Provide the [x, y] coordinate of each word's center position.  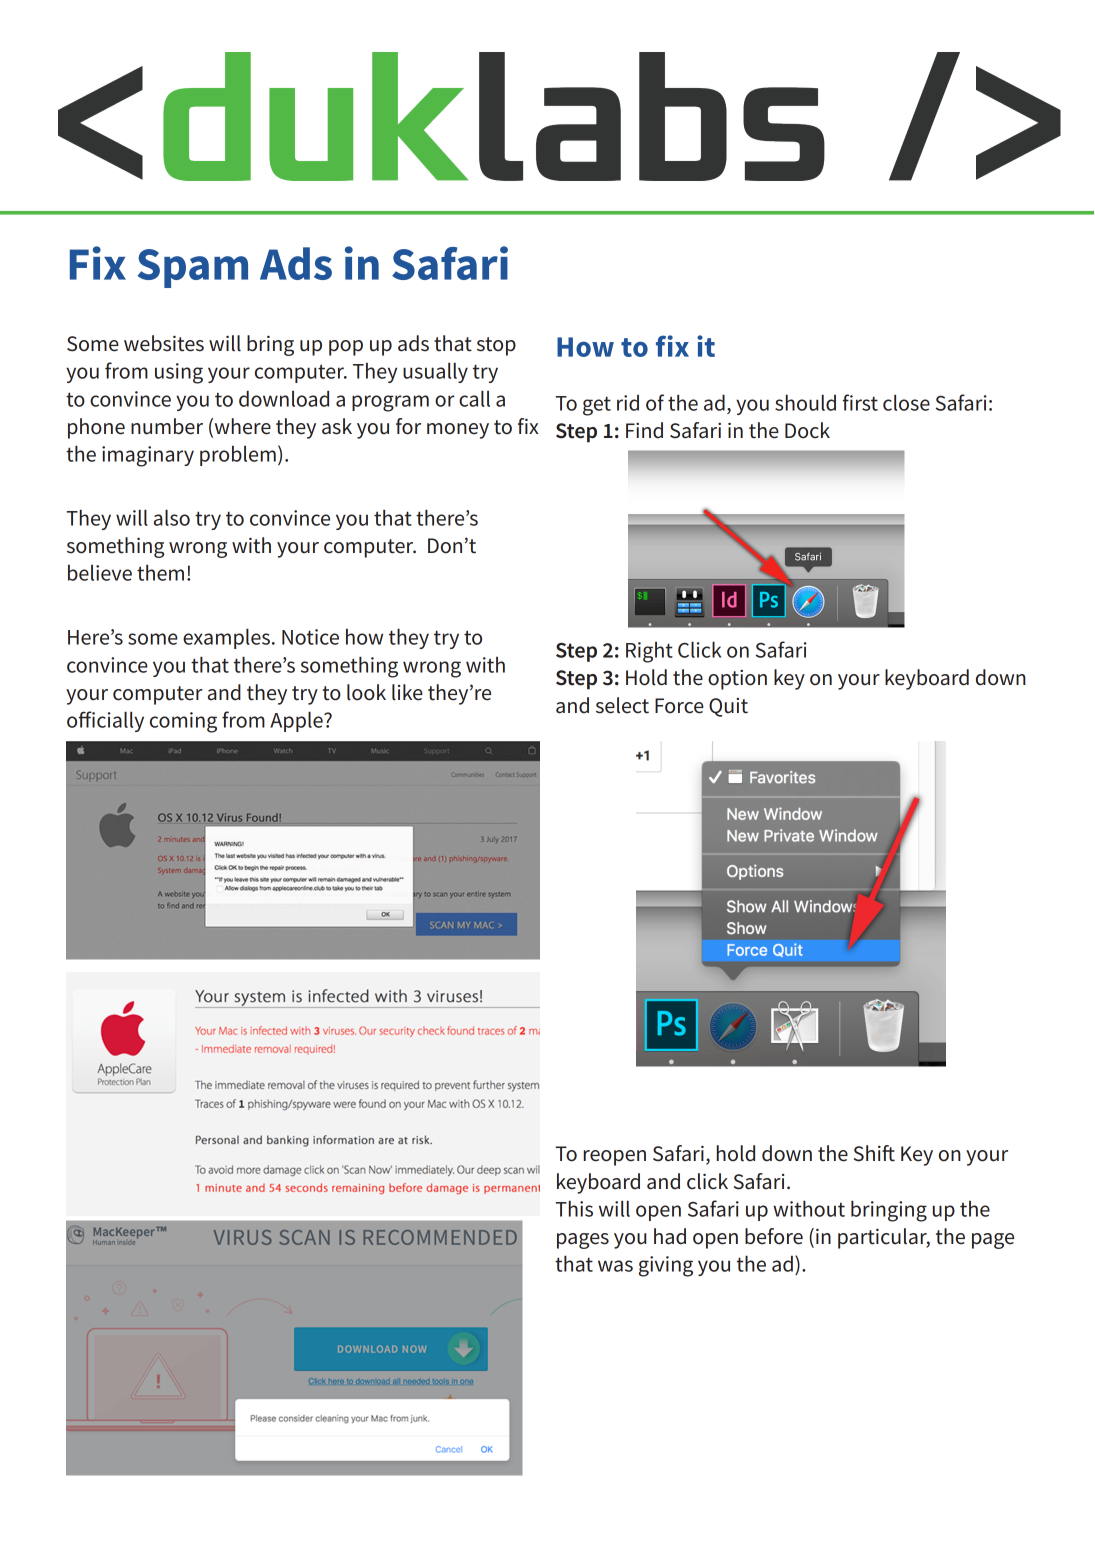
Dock [807, 430]
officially [105, 721]
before [774, 1236]
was [615, 1266]
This [574, 1208]
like [407, 692]
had [670, 1236]
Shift [874, 1153]
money [458, 431]
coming [183, 722]
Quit [728, 707]
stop [496, 346]
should [805, 402]
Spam [193, 268]
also [172, 517]
